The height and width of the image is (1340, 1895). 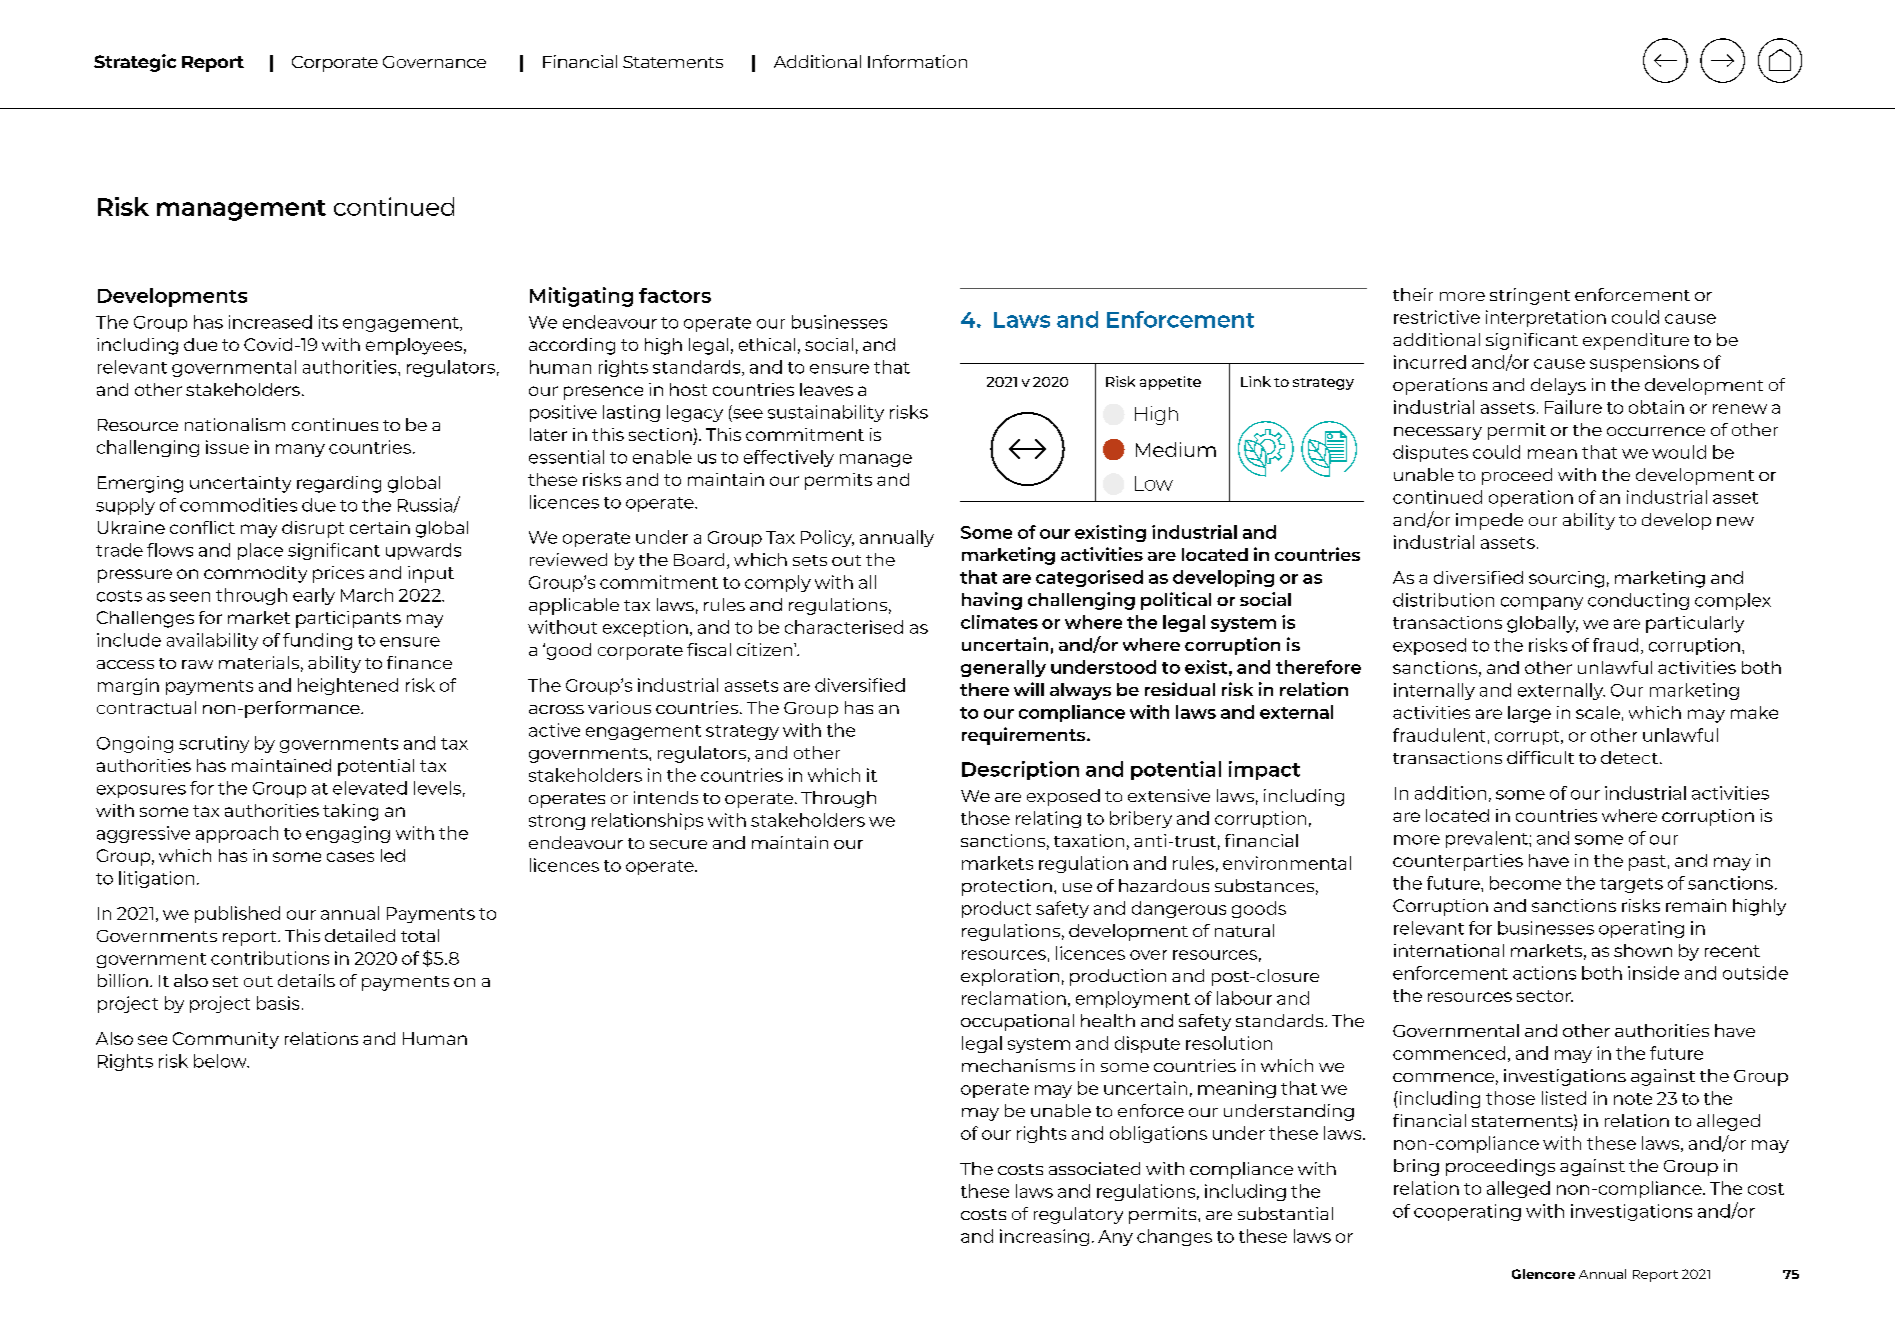 I want to click on company, so click(x=1542, y=603).
